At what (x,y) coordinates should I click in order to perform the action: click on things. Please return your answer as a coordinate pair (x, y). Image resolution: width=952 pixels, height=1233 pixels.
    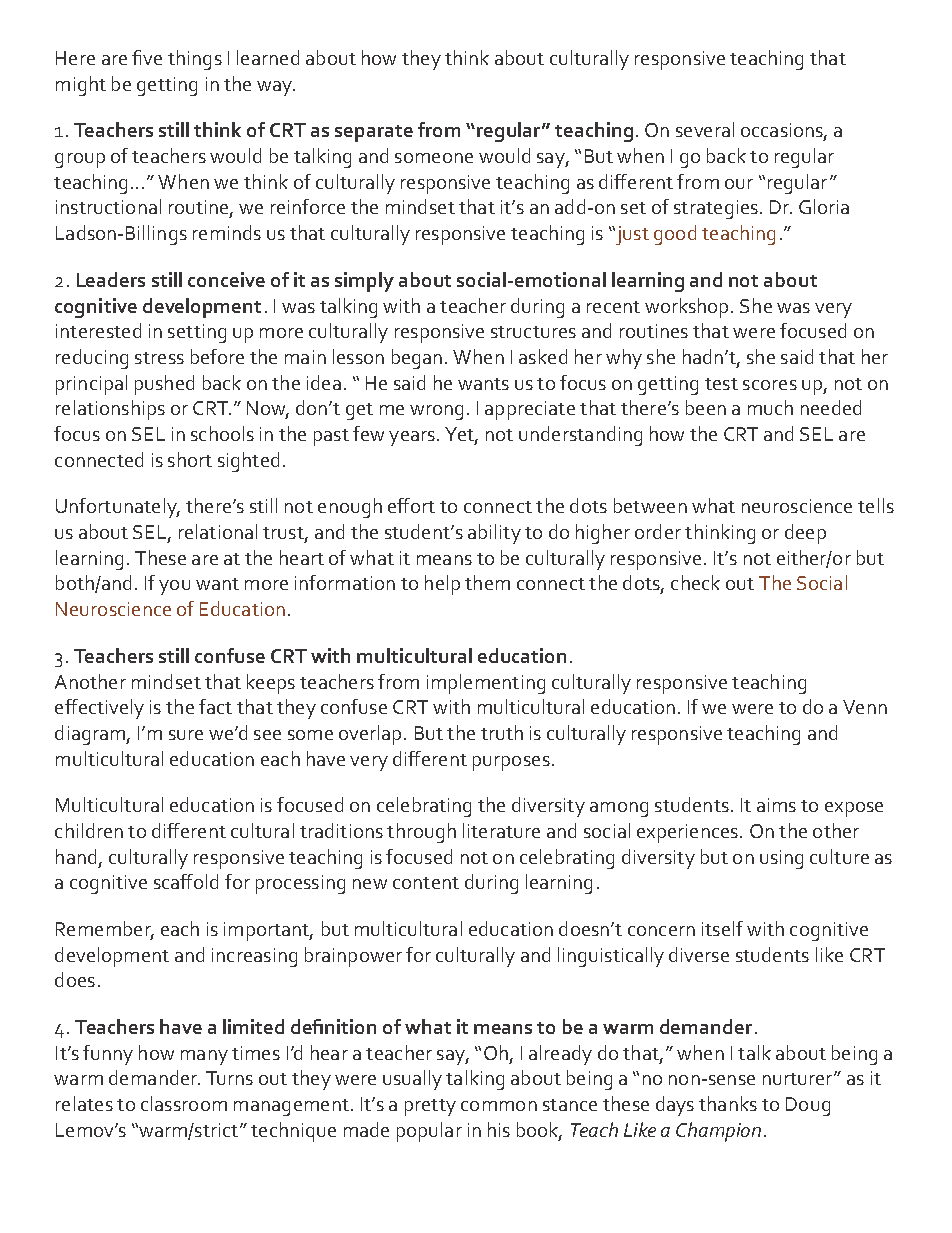
    Looking at the image, I should click on (195, 60).
